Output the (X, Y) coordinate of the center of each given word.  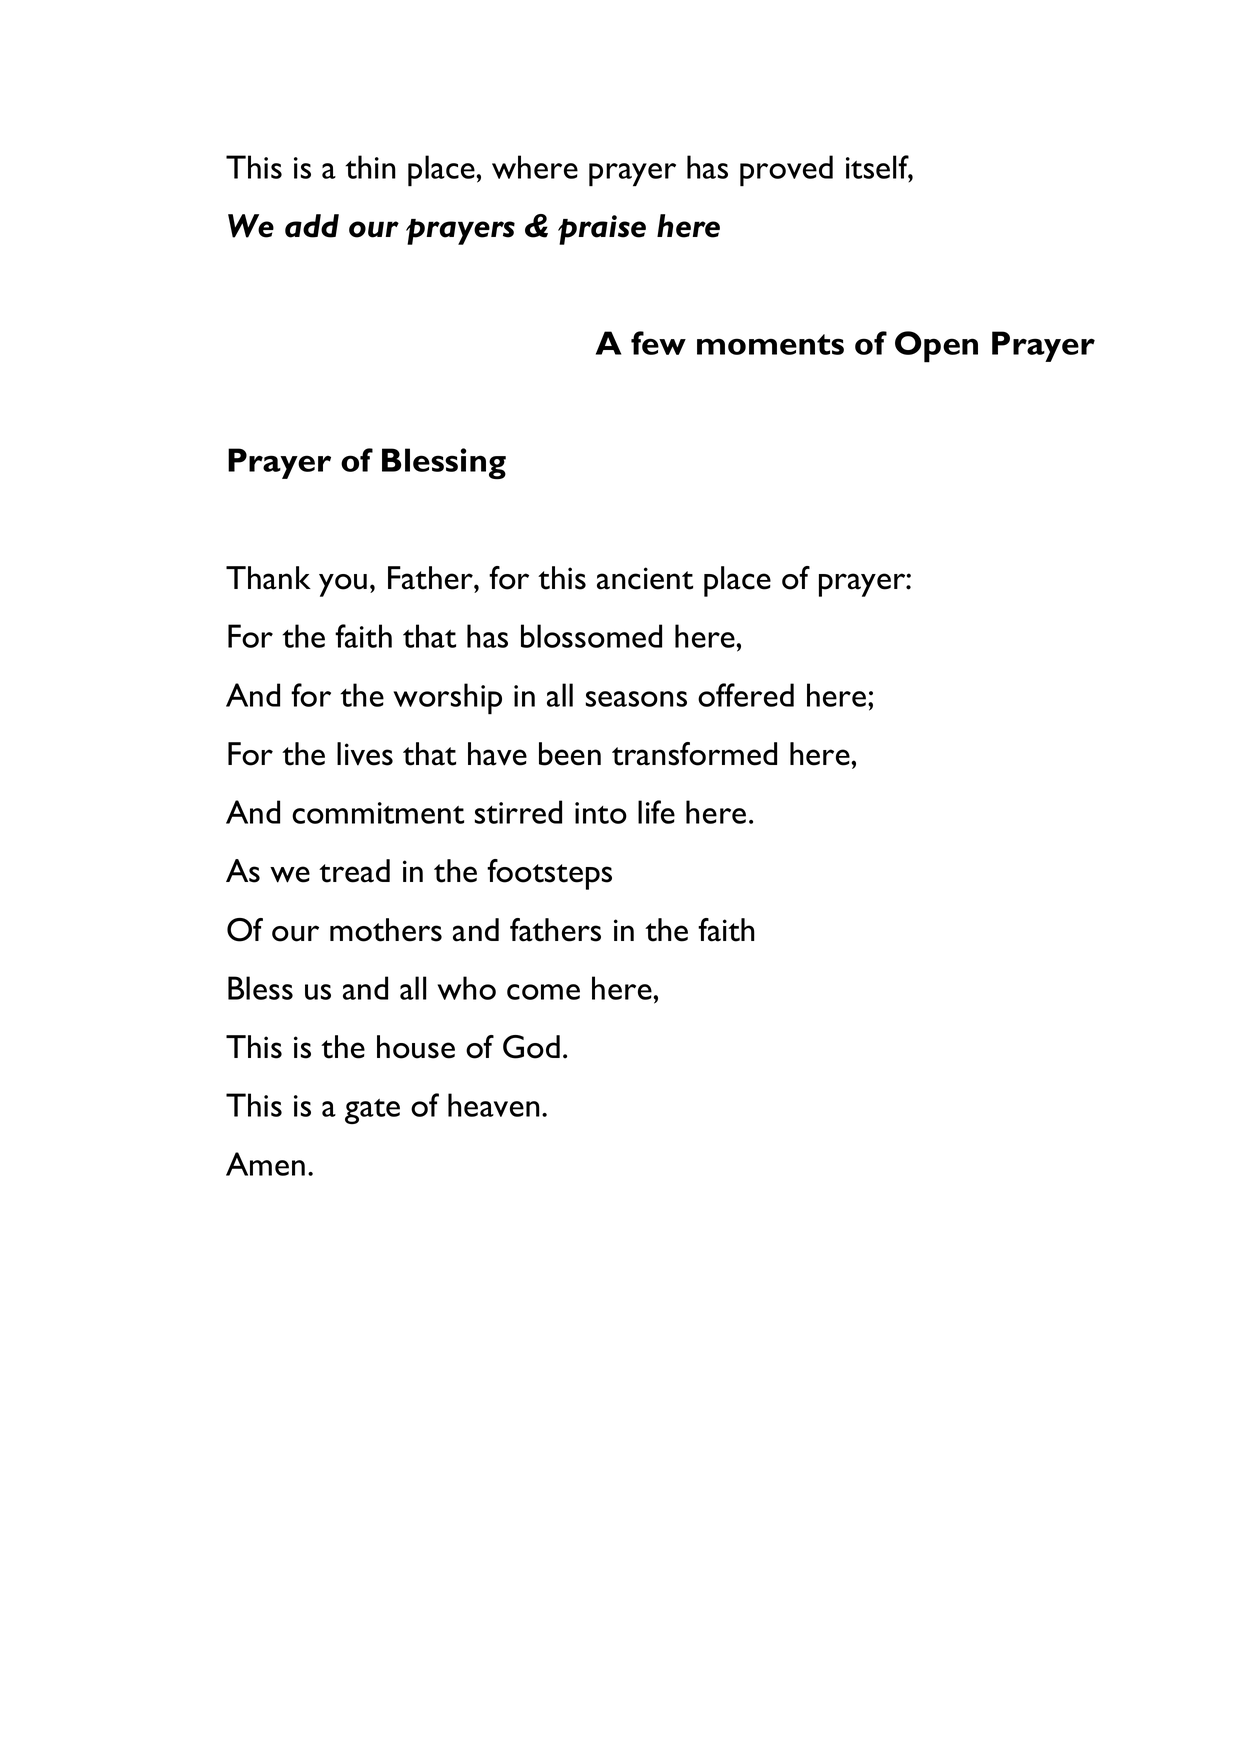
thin (370, 167)
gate (372, 1111)
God (531, 1047)
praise (602, 230)
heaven (494, 1105)
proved (786, 171)
